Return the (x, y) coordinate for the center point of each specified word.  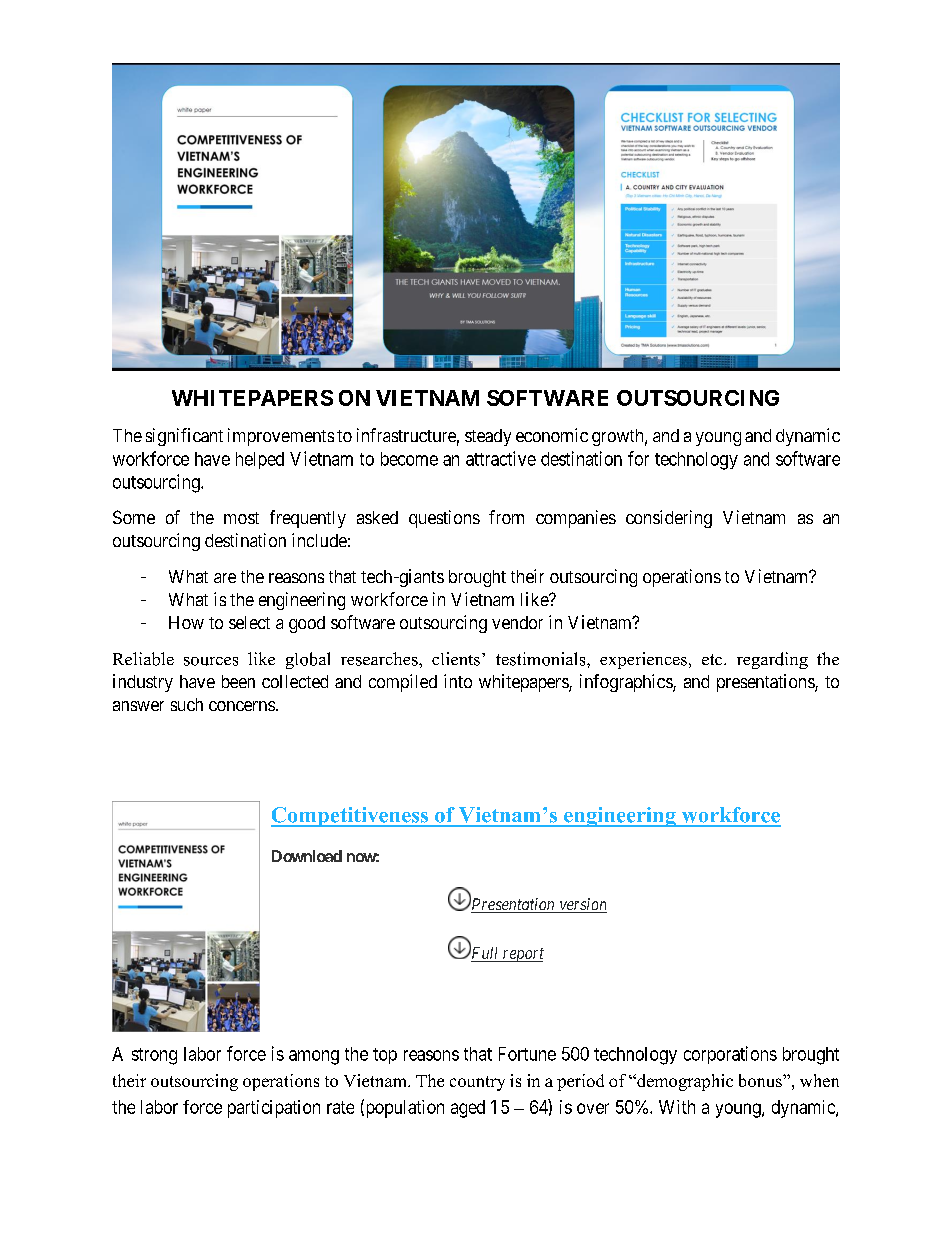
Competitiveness (350, 817)
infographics (627, 683)
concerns (242, 706)
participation (274, 1109)
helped (260, 460)
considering (669, 519)
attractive (501, 458)
